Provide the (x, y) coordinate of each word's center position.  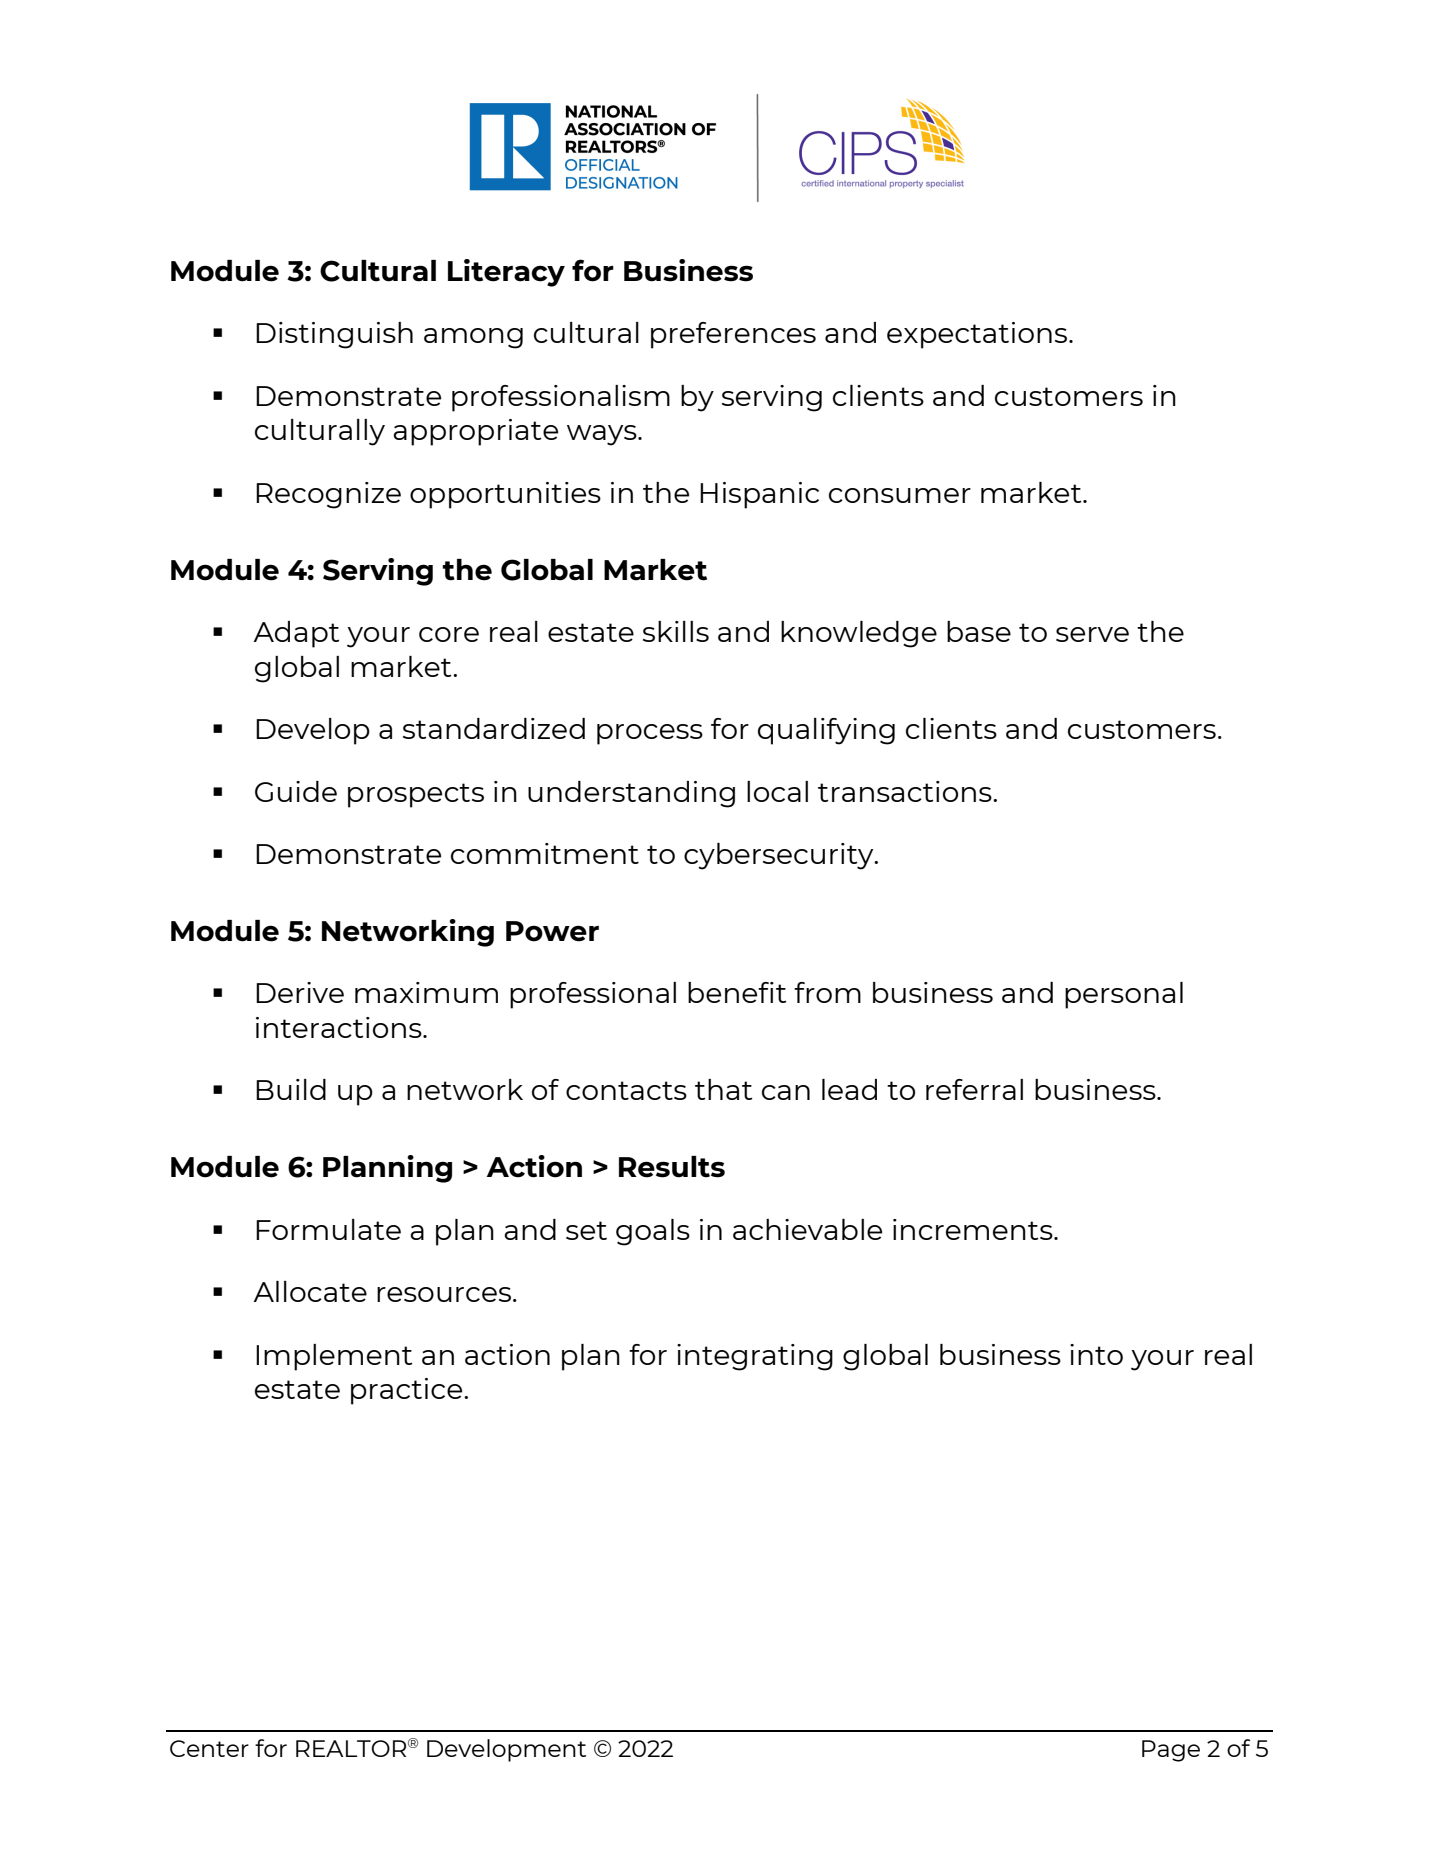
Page (1171, 1751)
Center (209, 1748)
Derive (300, 992)
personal (1124, 995)
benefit (737, 992)
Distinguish (334, 335)
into (1096, 1354)
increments (974, 1229)
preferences (733, 335)
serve (1092, 634)
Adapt (296, 634)
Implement (334, 1357)
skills (676, 631)
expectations (978, 335)
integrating (755, 1357)
